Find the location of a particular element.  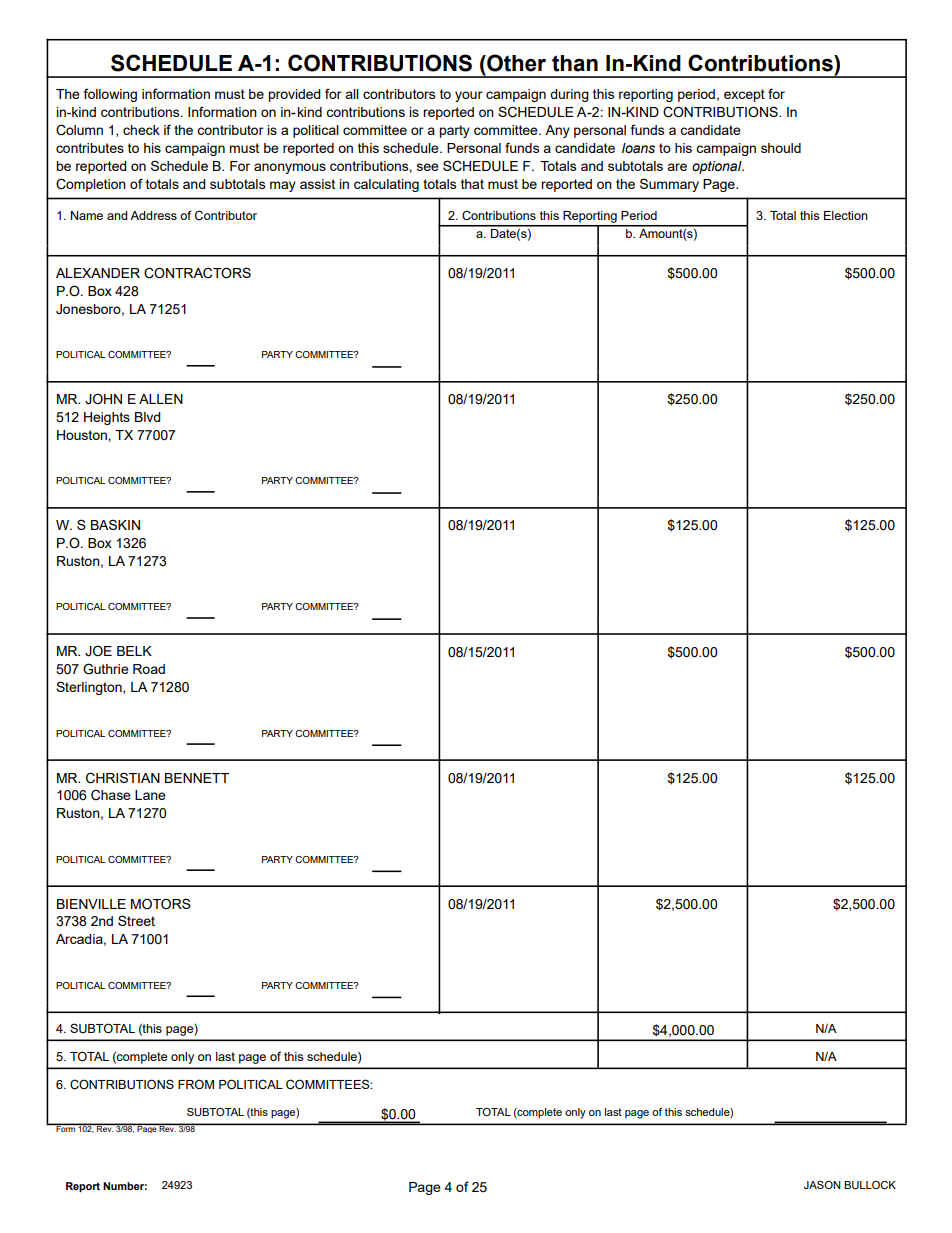

BULLOCK is located at coordinates (870, 1185).
